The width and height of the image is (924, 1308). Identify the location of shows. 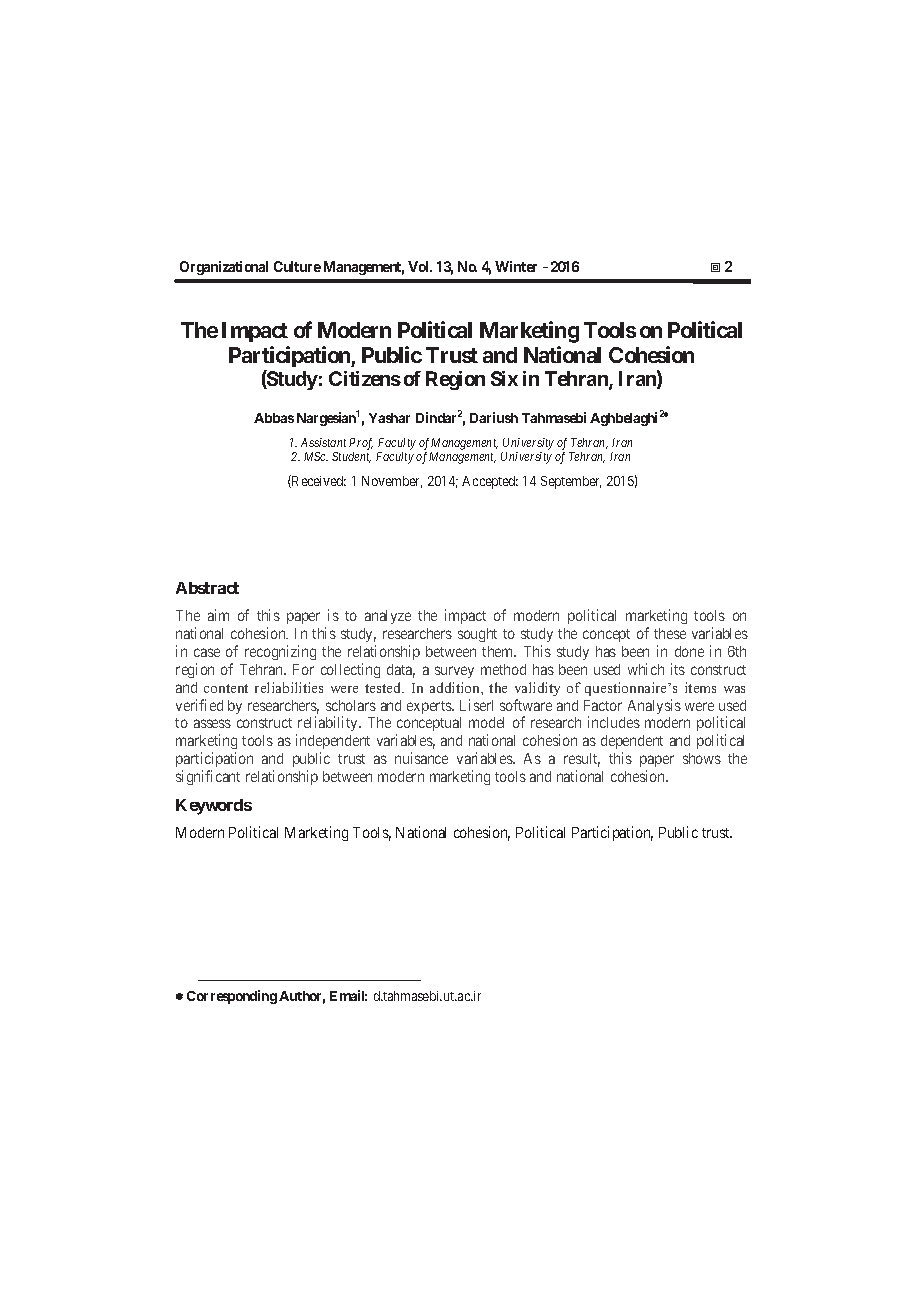
(702, 758).
